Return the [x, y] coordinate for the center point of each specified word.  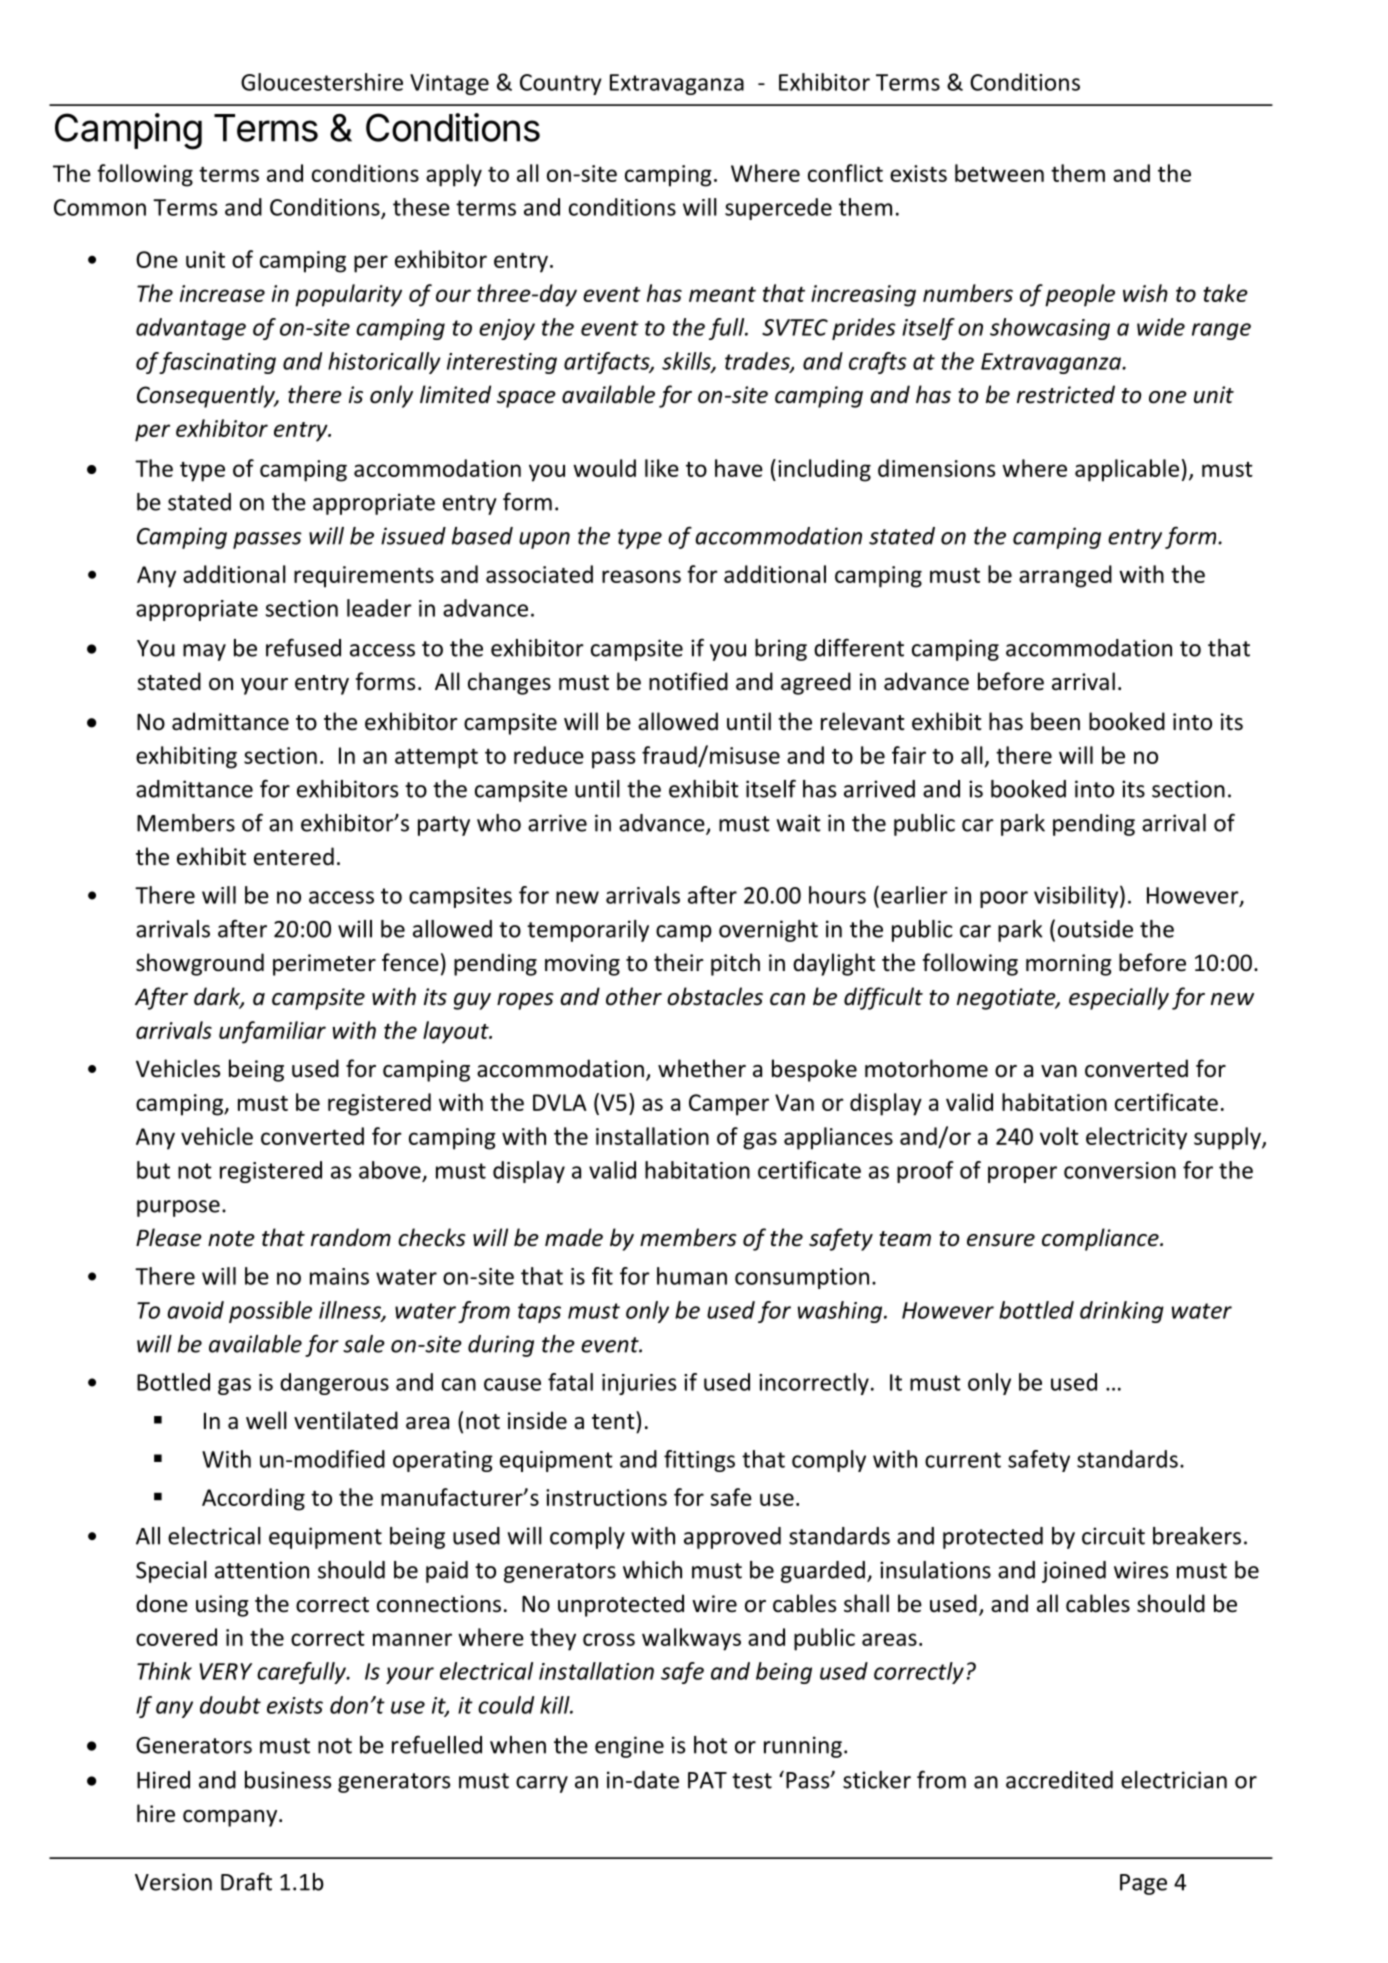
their [679, 962]
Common [100, 207]
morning [1068, 965]
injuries [639, 1384]
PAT [707, 1780]
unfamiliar [272, 1032]
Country [561, 84]
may [204, 652]
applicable [1127, 470]
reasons [641, 576]
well [266, 1420]
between [999, 173]
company [231, 1818]
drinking [1122, 1312]
